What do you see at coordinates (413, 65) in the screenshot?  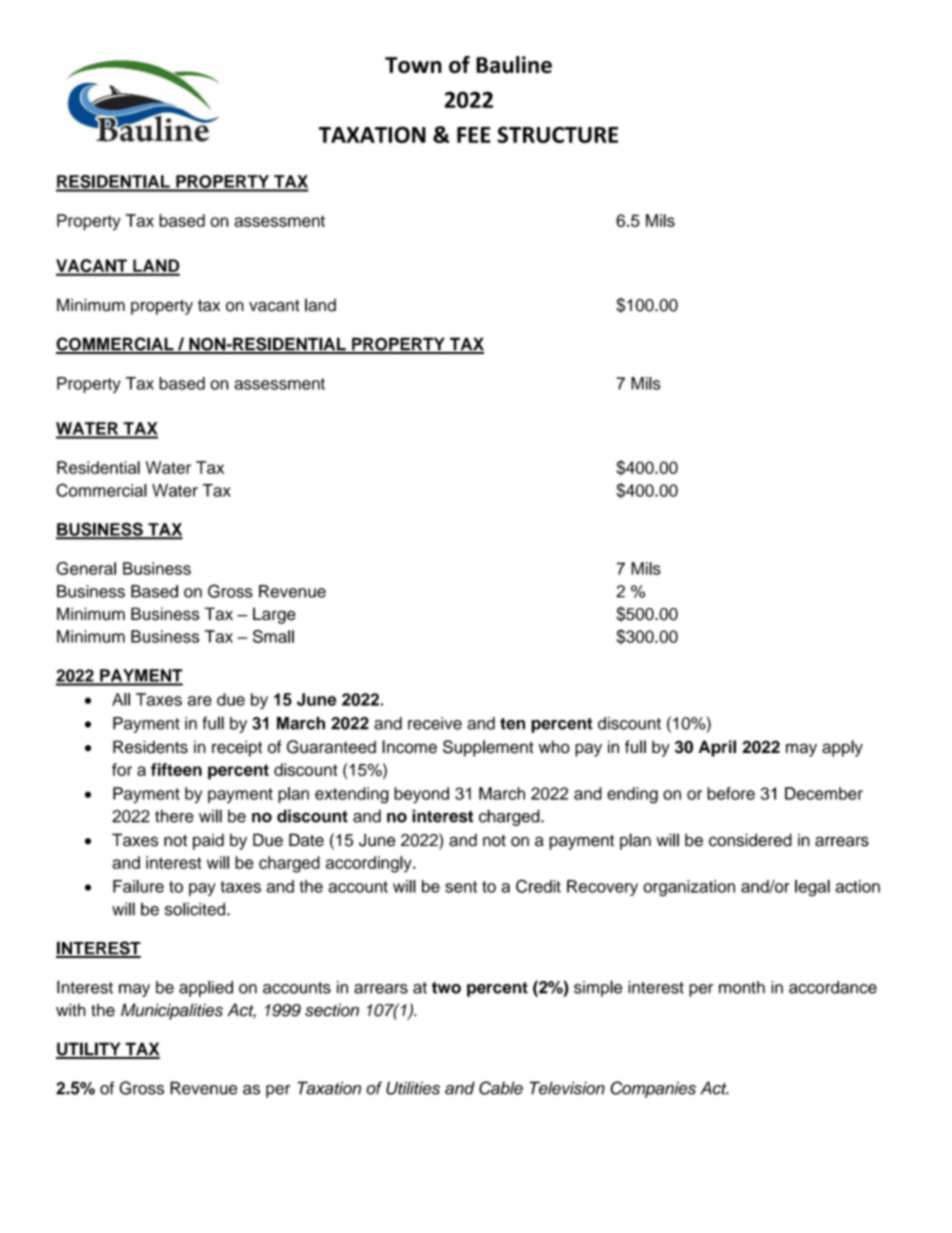 I see `Town` at bounding box center [413, 65].
